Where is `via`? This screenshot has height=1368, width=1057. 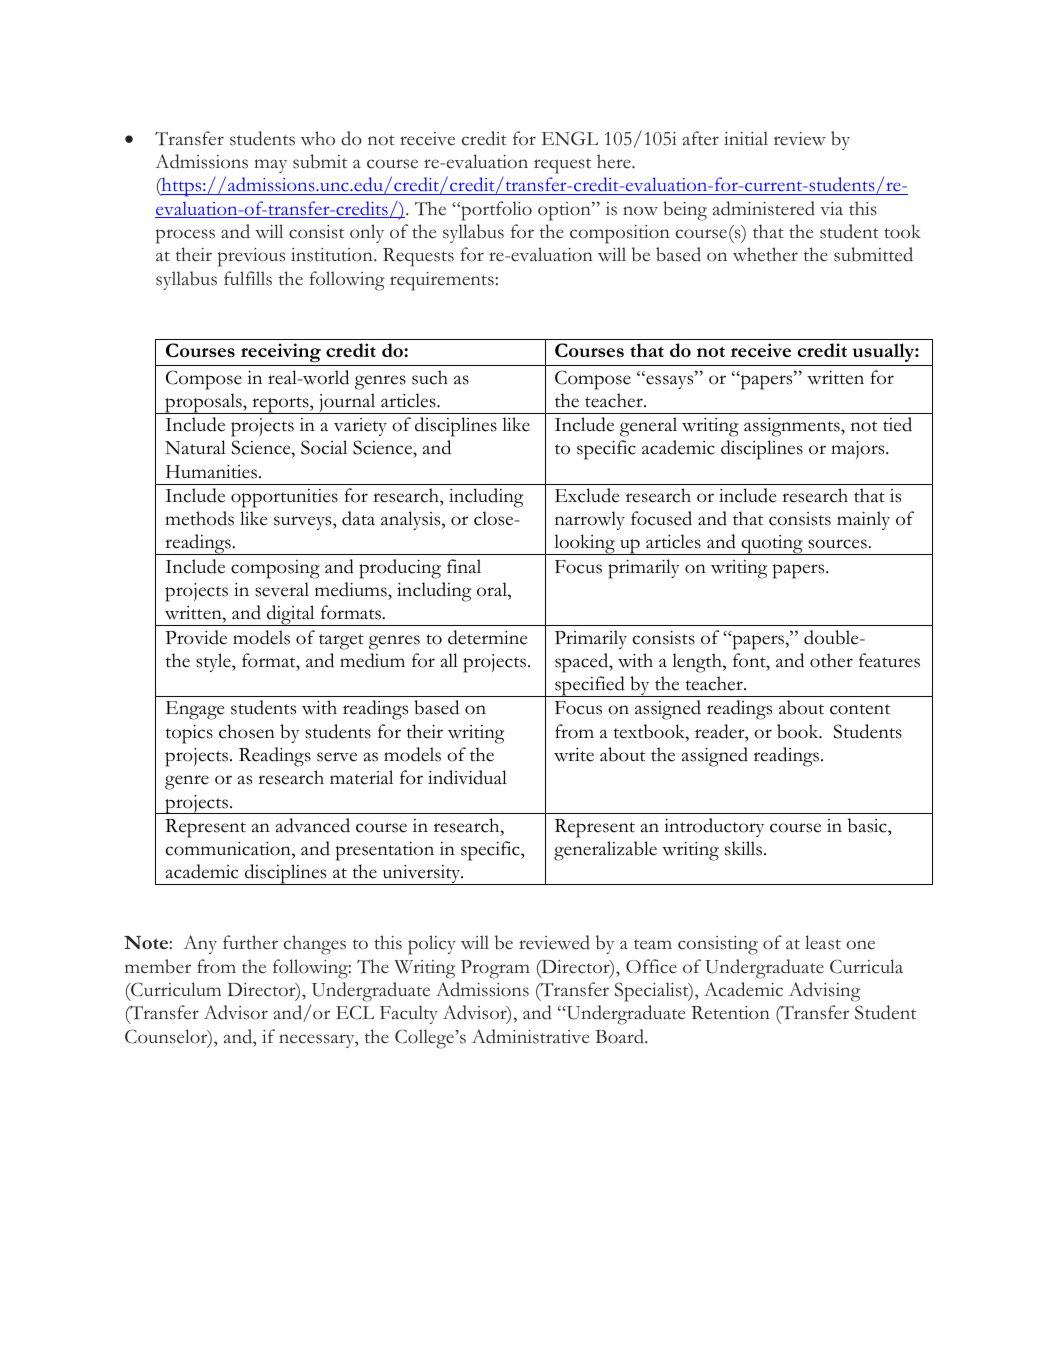
via is located at coordinates (831, 208).
